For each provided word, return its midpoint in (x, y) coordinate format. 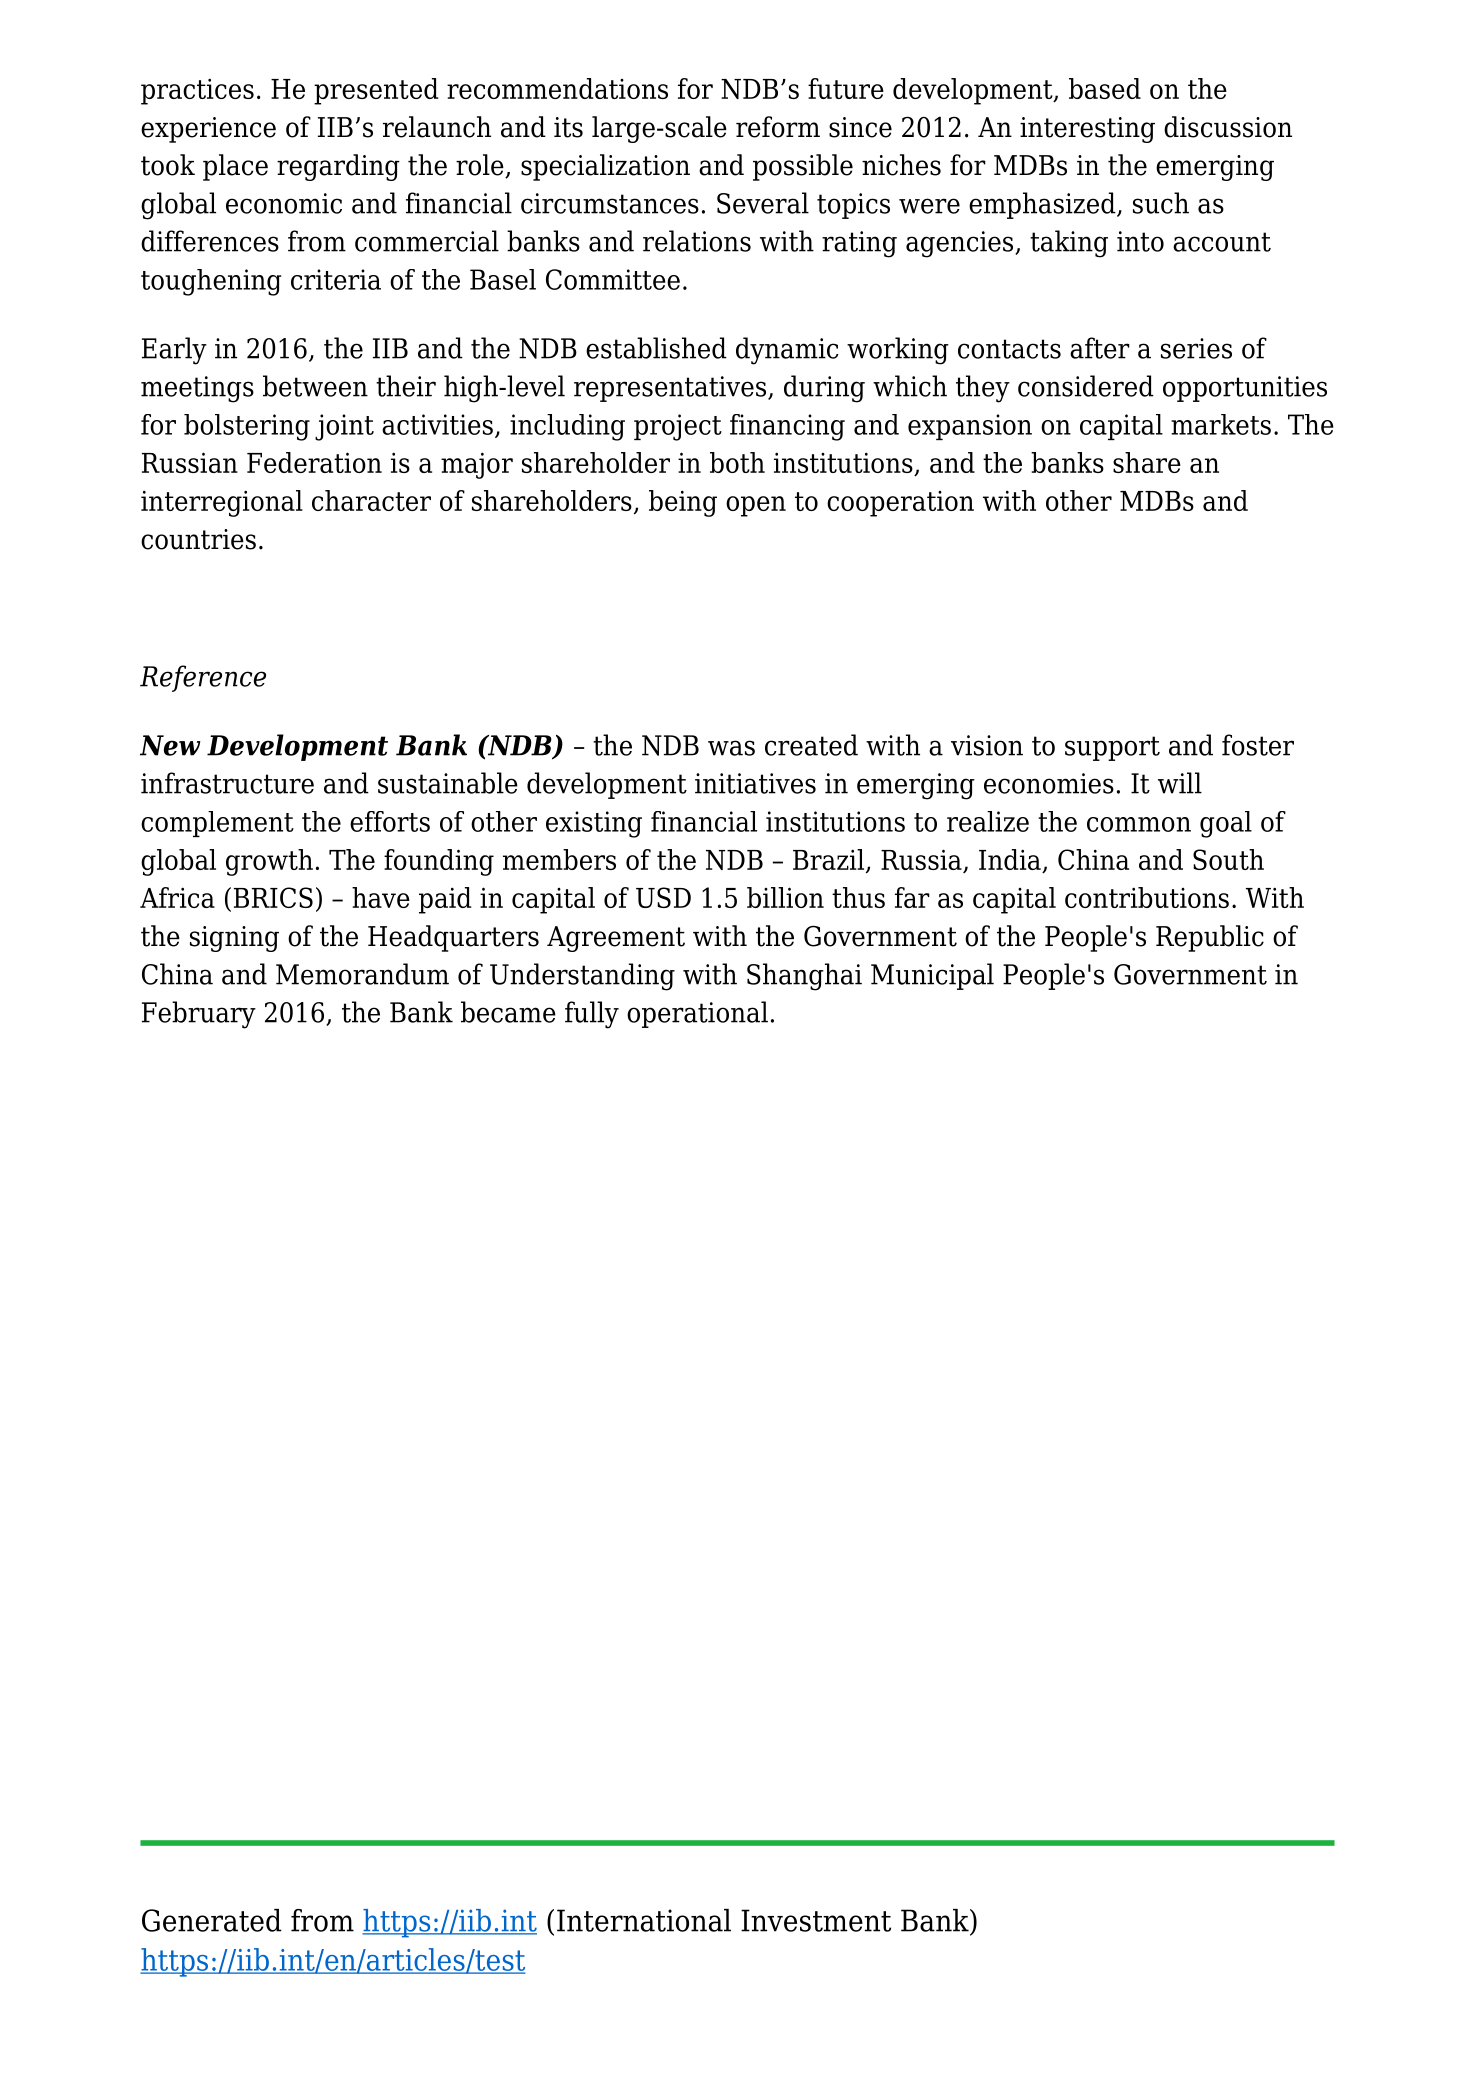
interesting (1087, 130)
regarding (338, 167)
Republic (1210, 938)
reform (778, 127)
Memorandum (362, 974)
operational (697, 1014)
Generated (212, 1920)
